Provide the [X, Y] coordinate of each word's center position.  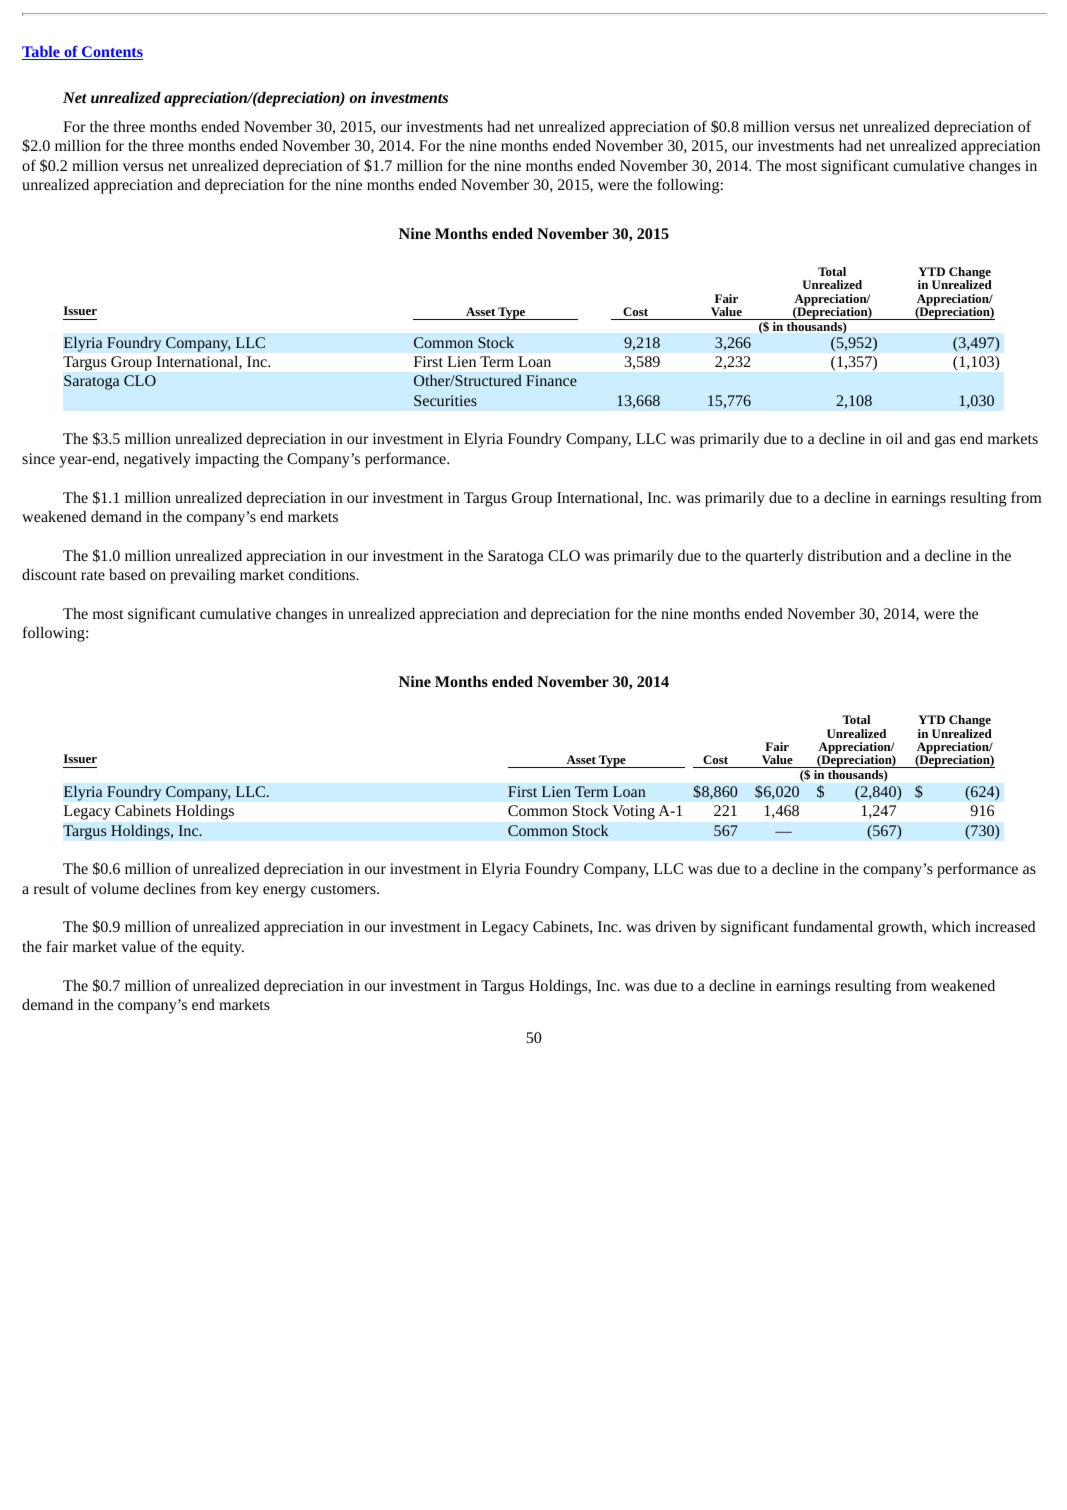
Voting [634, 812]
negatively [157, 460]
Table [42, 53]
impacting [227, 460]
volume [115, 888]
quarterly [775, 557]
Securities [445, 400]
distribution [845, 555]
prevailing [203, 576]
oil [894, 438]
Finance [551, 380]
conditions [323, 574]
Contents [111, 53]
